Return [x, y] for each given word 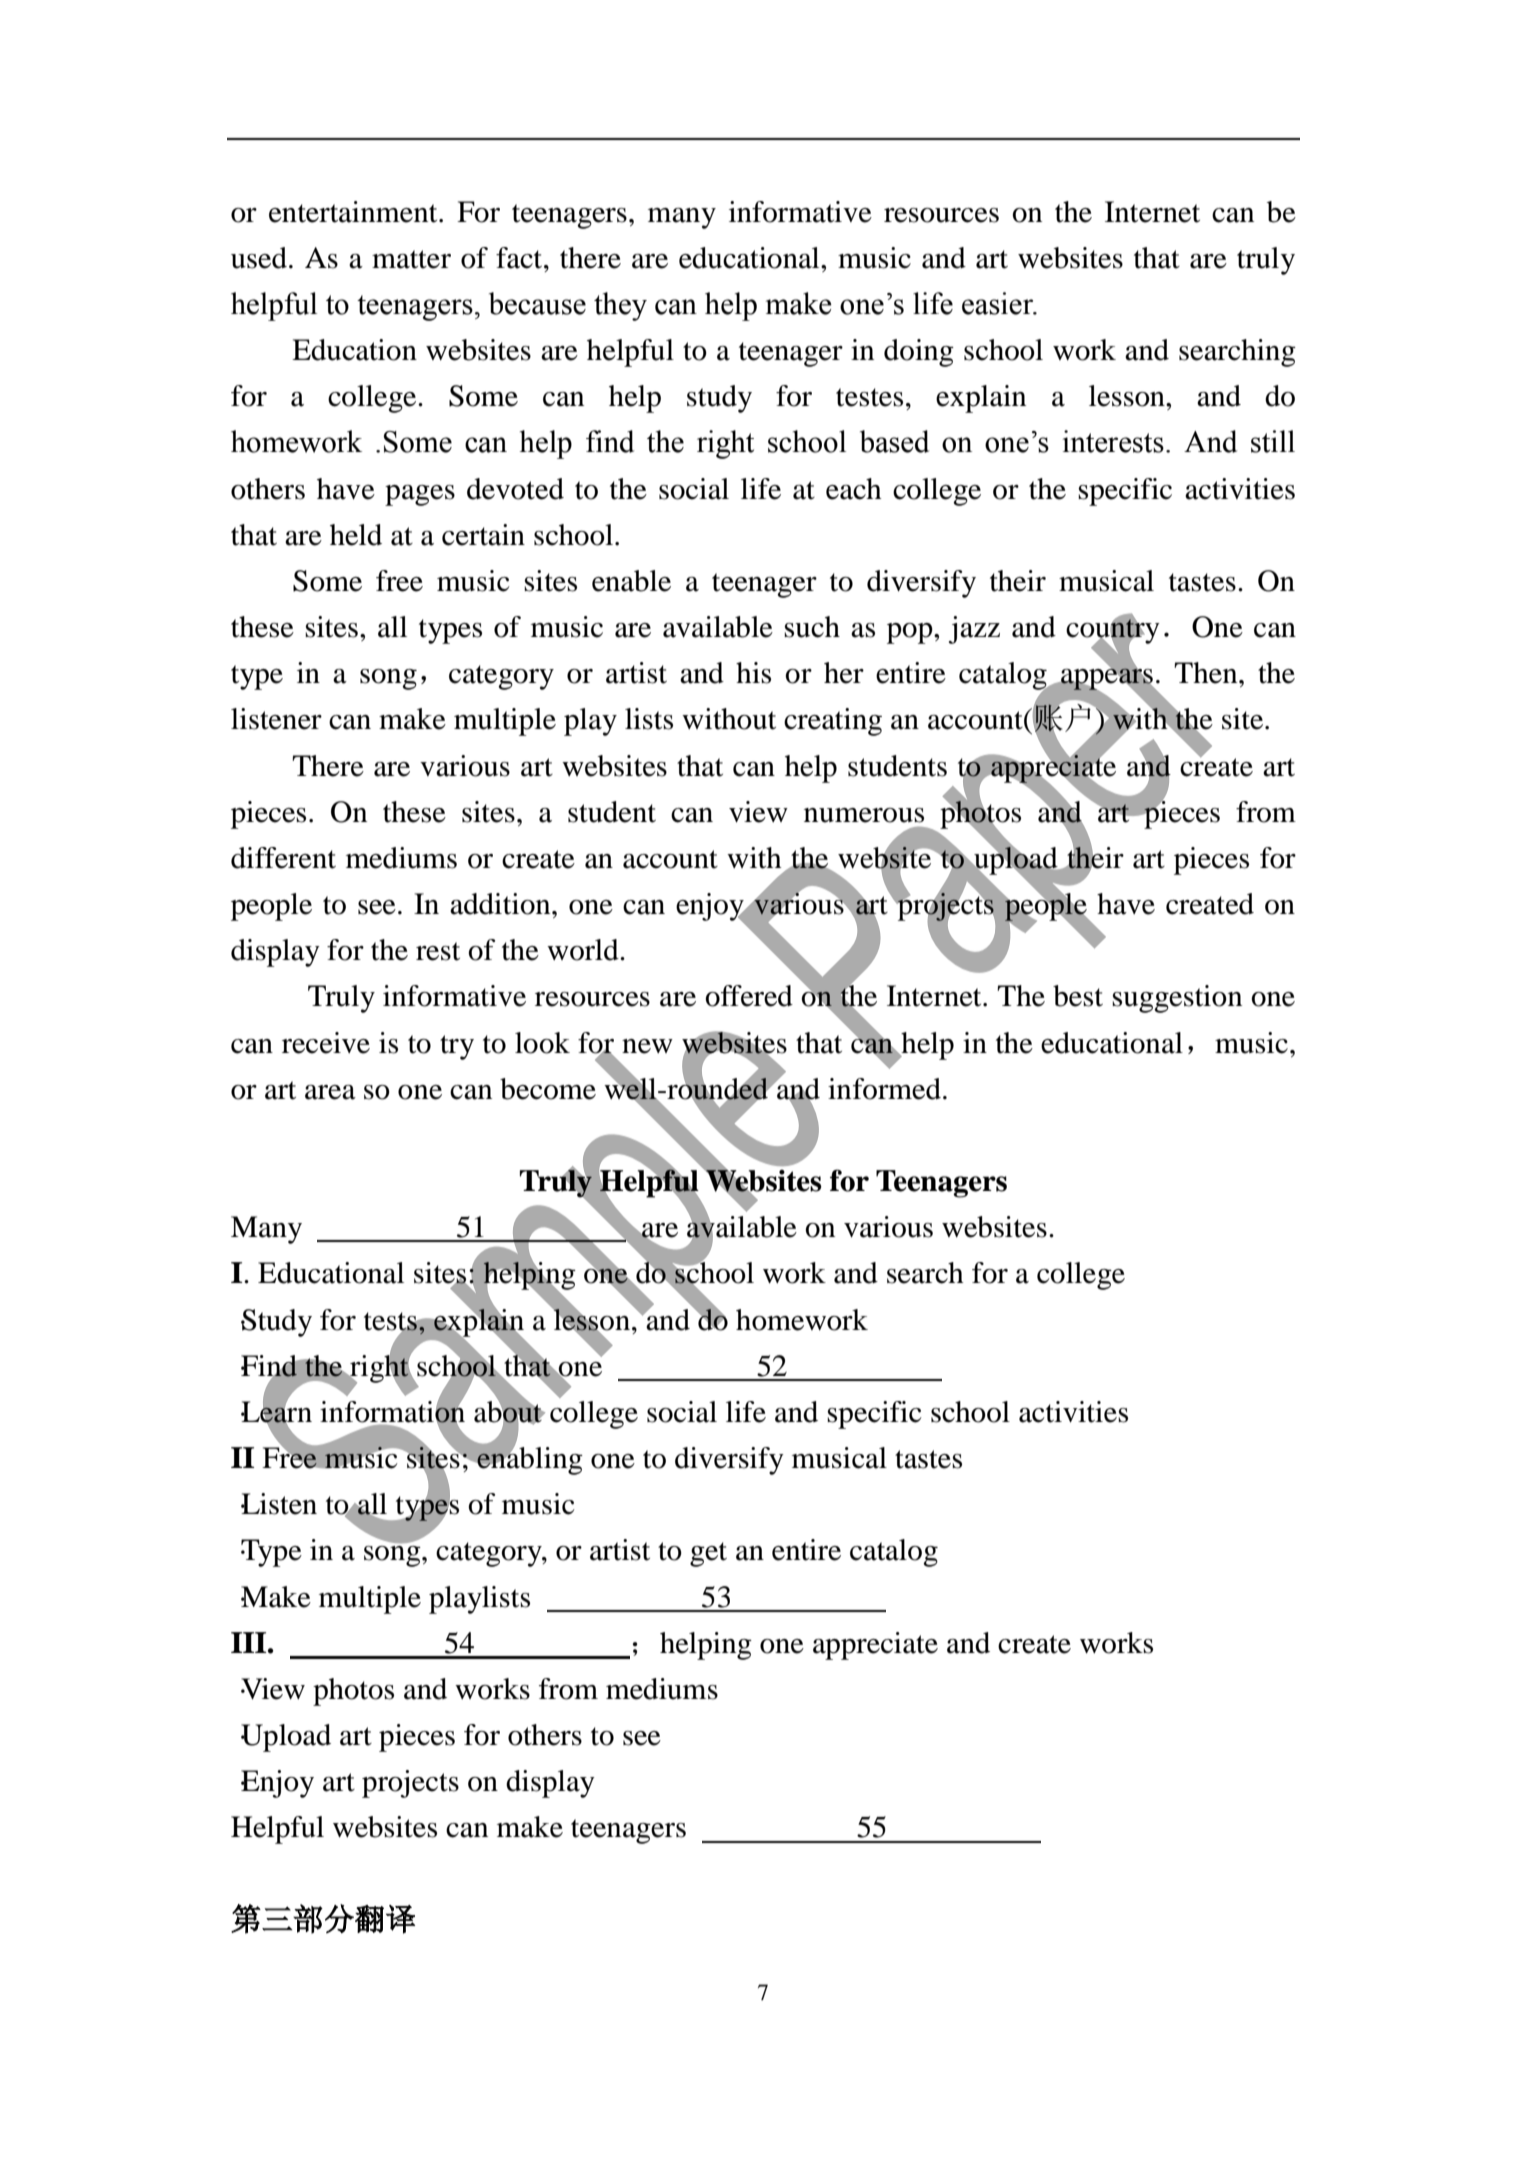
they [620, 306]
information [392, 1411]
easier [999, 303]
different [283, 858]
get [708, 1554]
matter [411, 259]
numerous [864, 815]
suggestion [1177, 999]
